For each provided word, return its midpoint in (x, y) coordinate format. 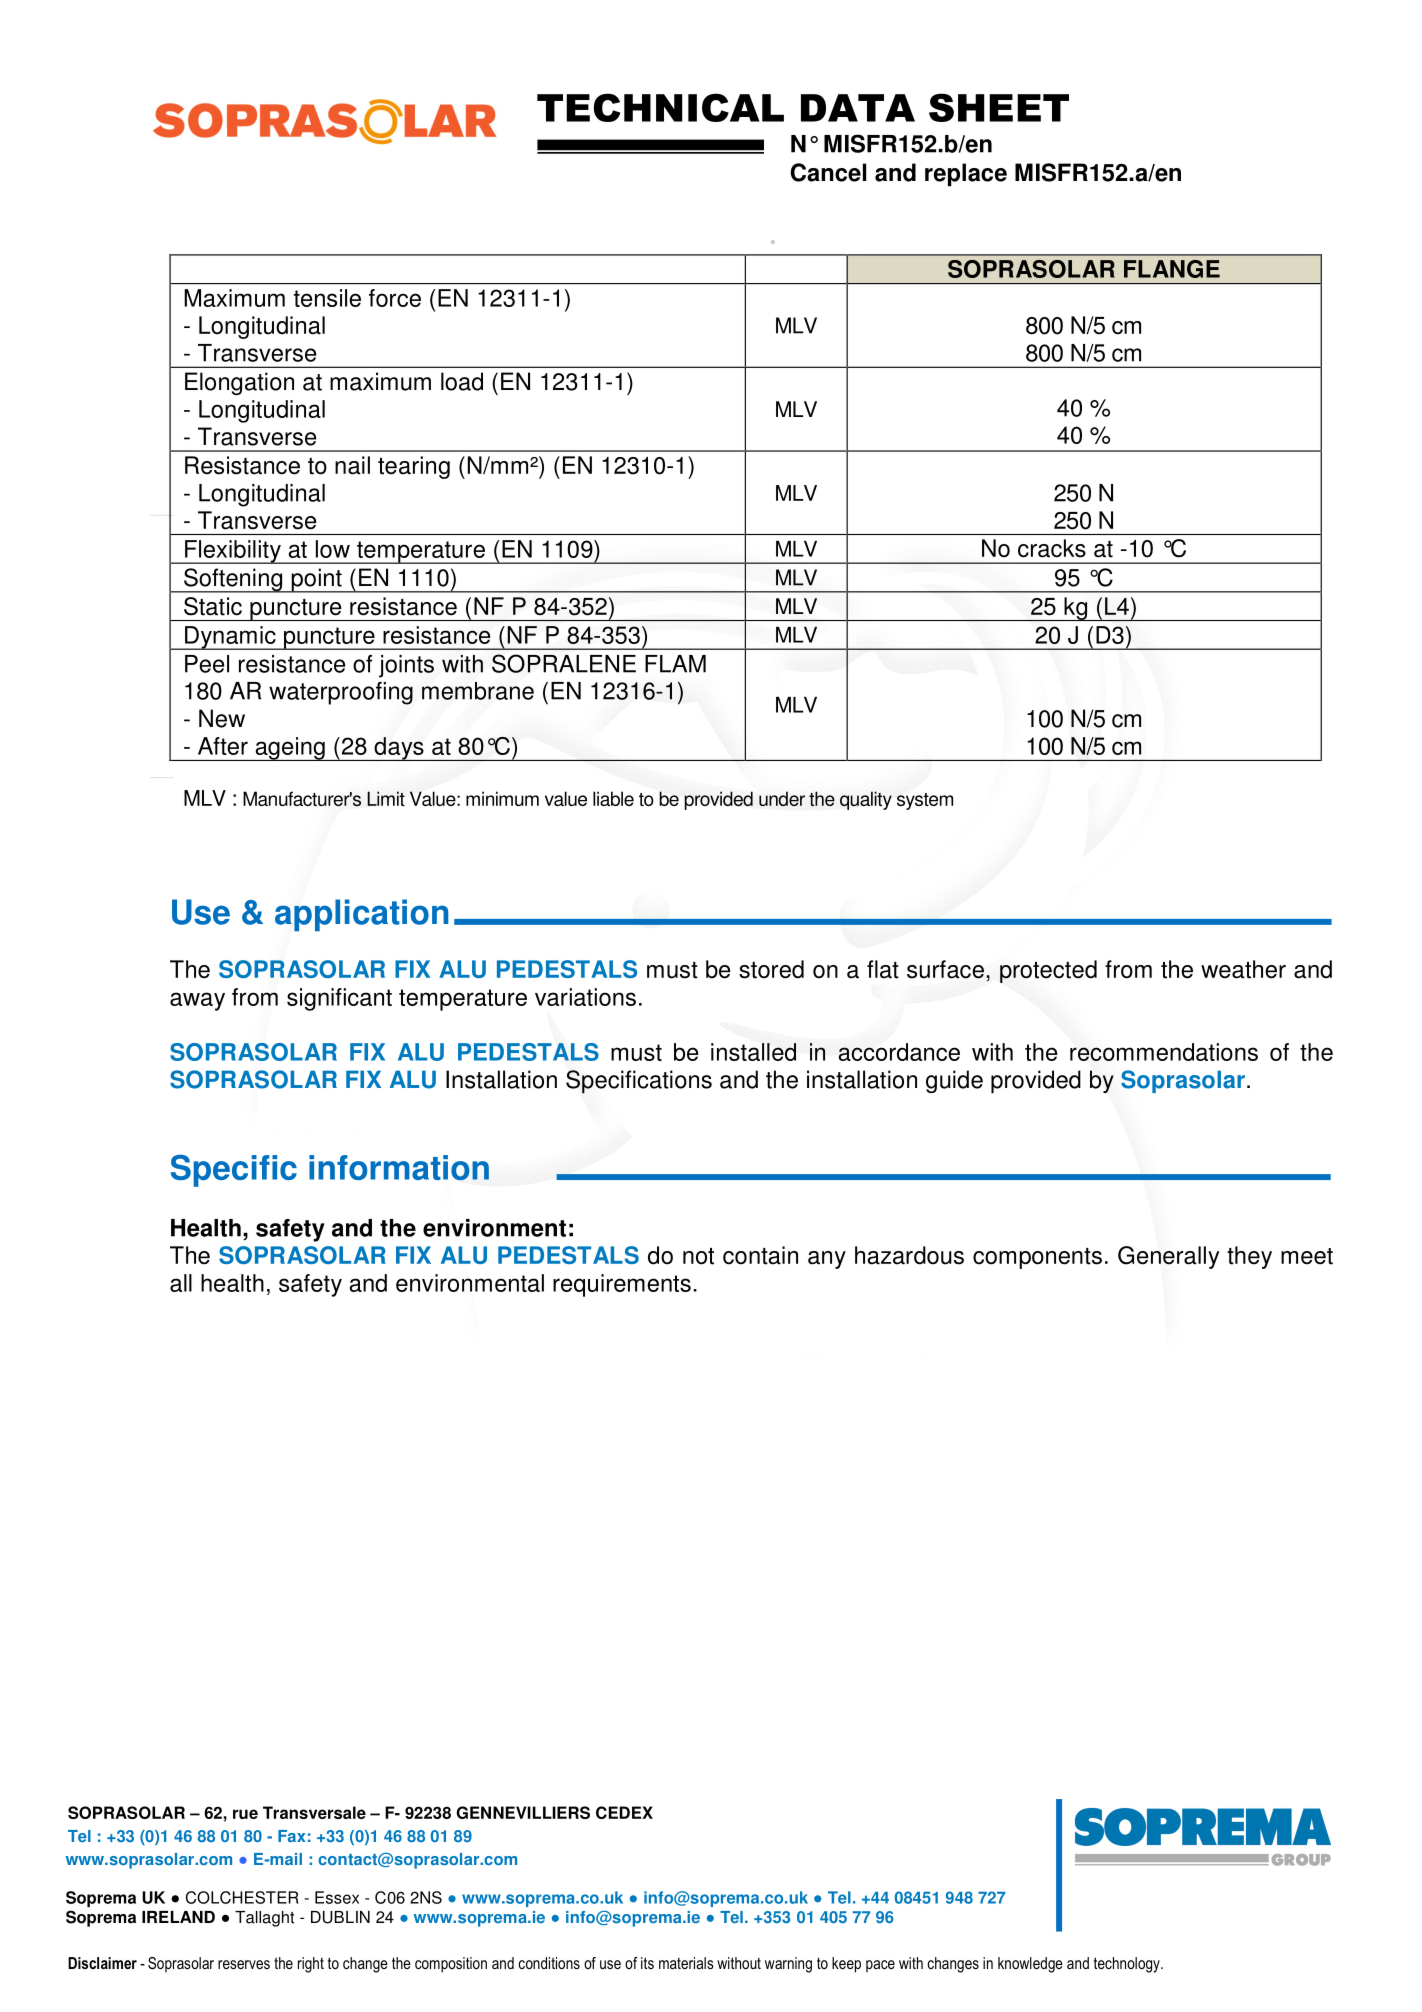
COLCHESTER (242, 1897)
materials (686, 1963)
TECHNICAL (660, 107)
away (197, 1001)
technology (1128, 1965)
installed (753, 1052)
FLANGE (1172, 269)
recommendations (1164, 1052)
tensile (327, 298)
